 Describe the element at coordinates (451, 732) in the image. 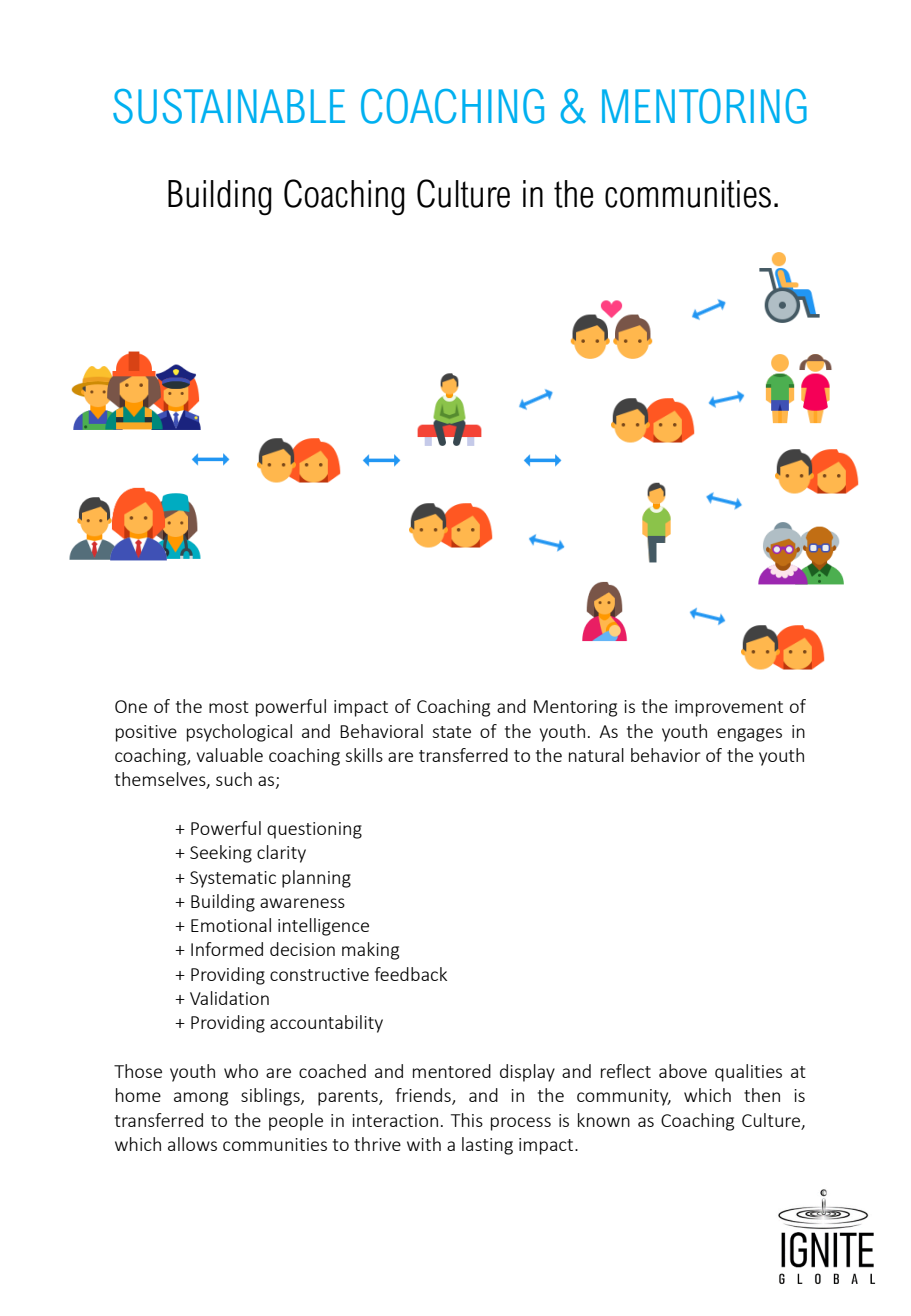

I see `state` at that location.
